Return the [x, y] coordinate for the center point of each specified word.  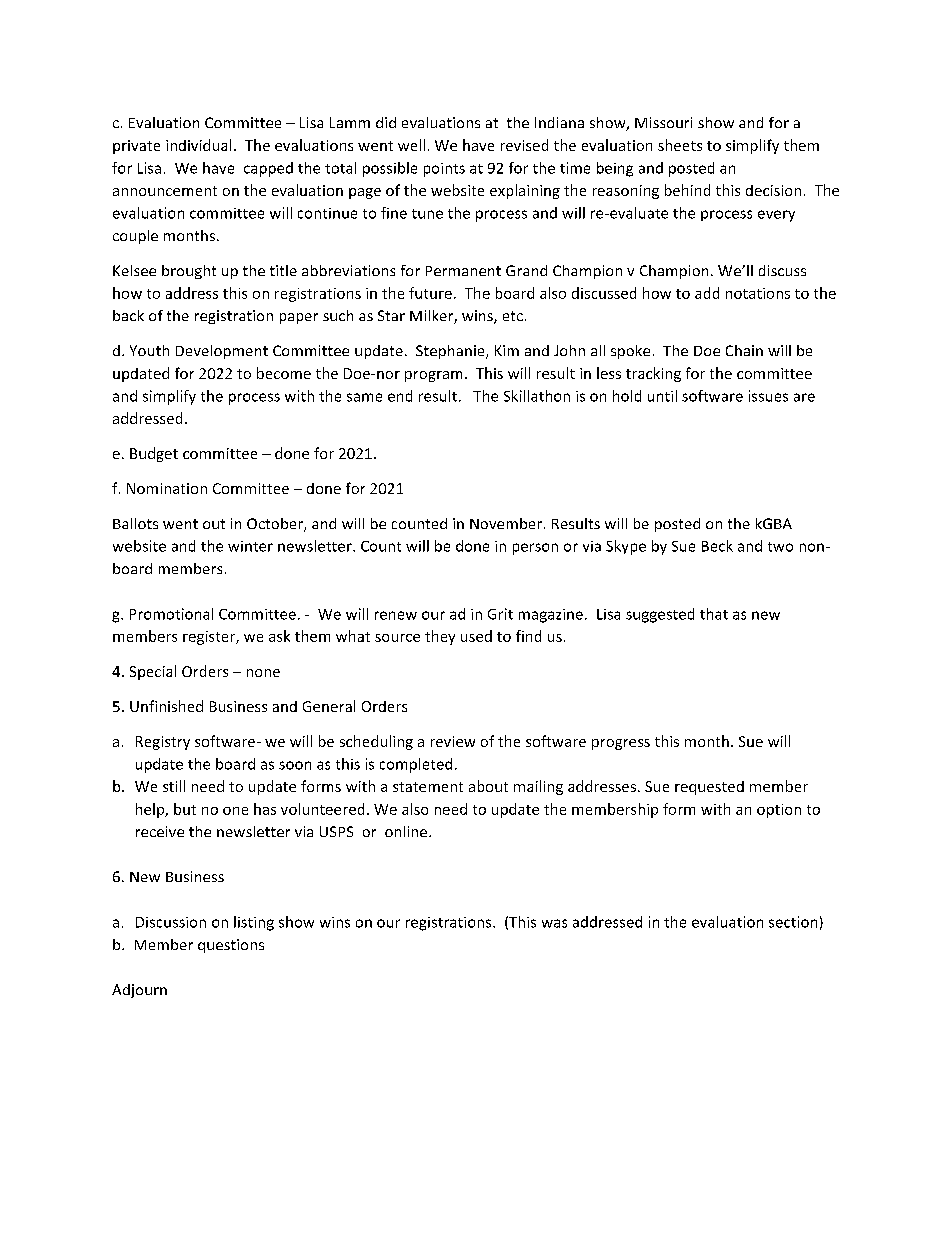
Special [153, 672]
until [662, 396]
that [714, 614]
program [433, 376]
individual [198, 145]
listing [254, 923]
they [440, 637]
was [554, 923]
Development [222, 352]
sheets [680, 145]
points [444, 170]
